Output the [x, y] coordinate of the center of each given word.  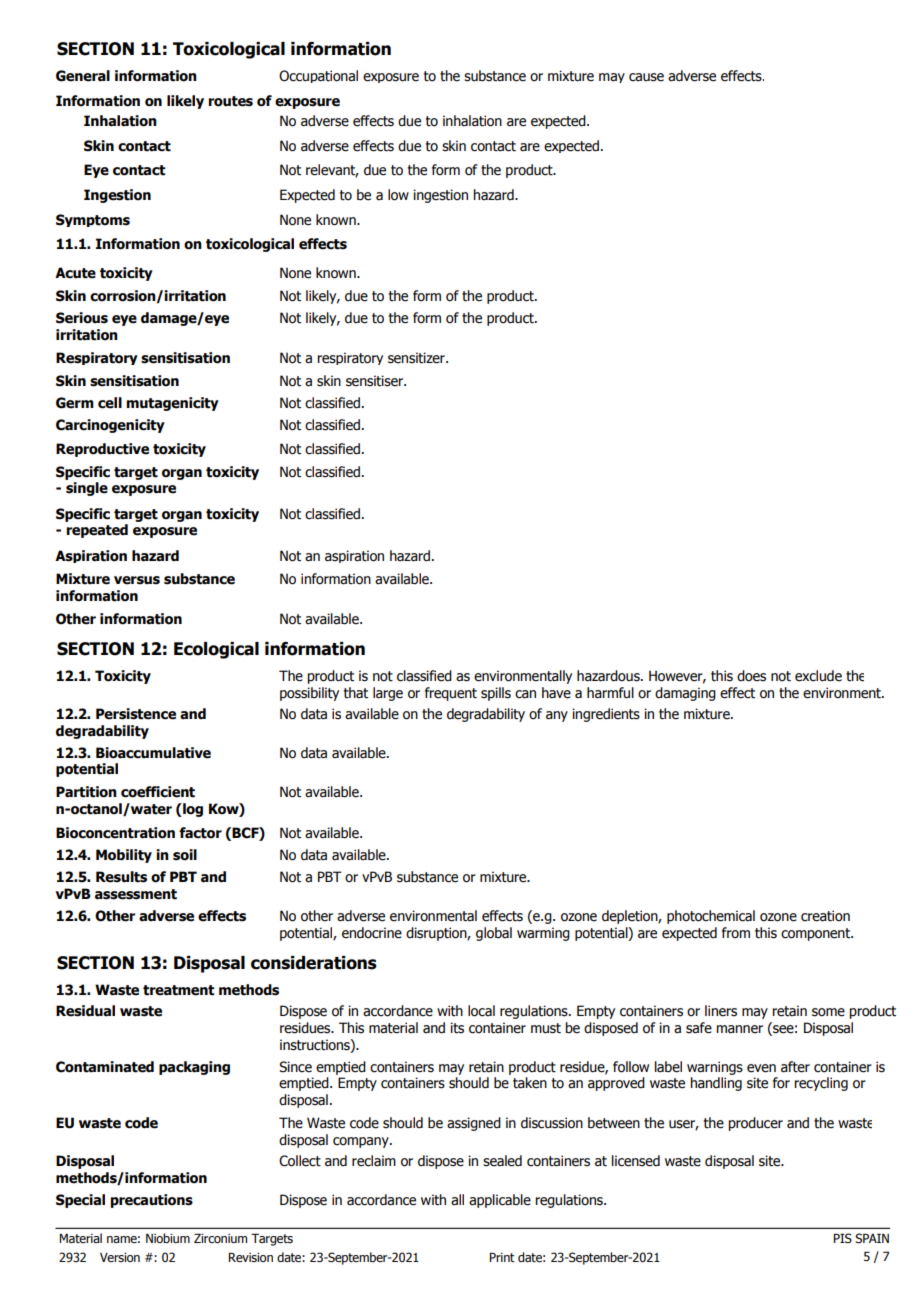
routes [230, 101]
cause [646, 77]
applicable [500, 1201]
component [817, 934]
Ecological [216, 650]
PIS [842, 1238]
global [494, 934]
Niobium [168, 1238]
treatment [179, 990]
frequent [451, 694]
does [751, 676]
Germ [75, 403]
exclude [818, 676]
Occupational [318, 76]
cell [110, 403]
